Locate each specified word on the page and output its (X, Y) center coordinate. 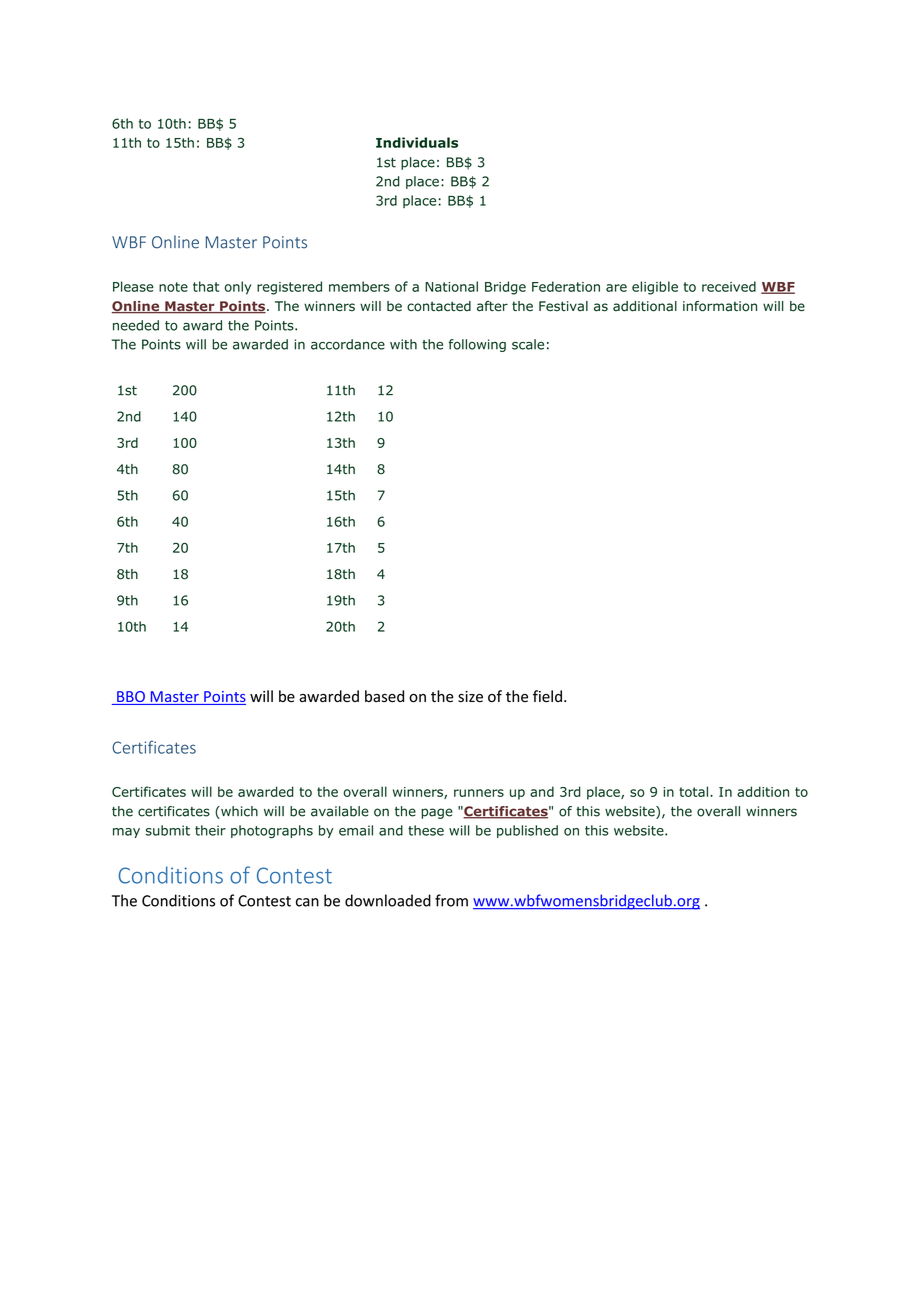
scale (528, 344)
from (451, 900)
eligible (655, 288)
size (470, 697)
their (210, 830)
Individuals (417, 142)
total (693, 791)
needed (136, 325)
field (547, 696)
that (206, 286)
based (384, 696)
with (403, 344)
